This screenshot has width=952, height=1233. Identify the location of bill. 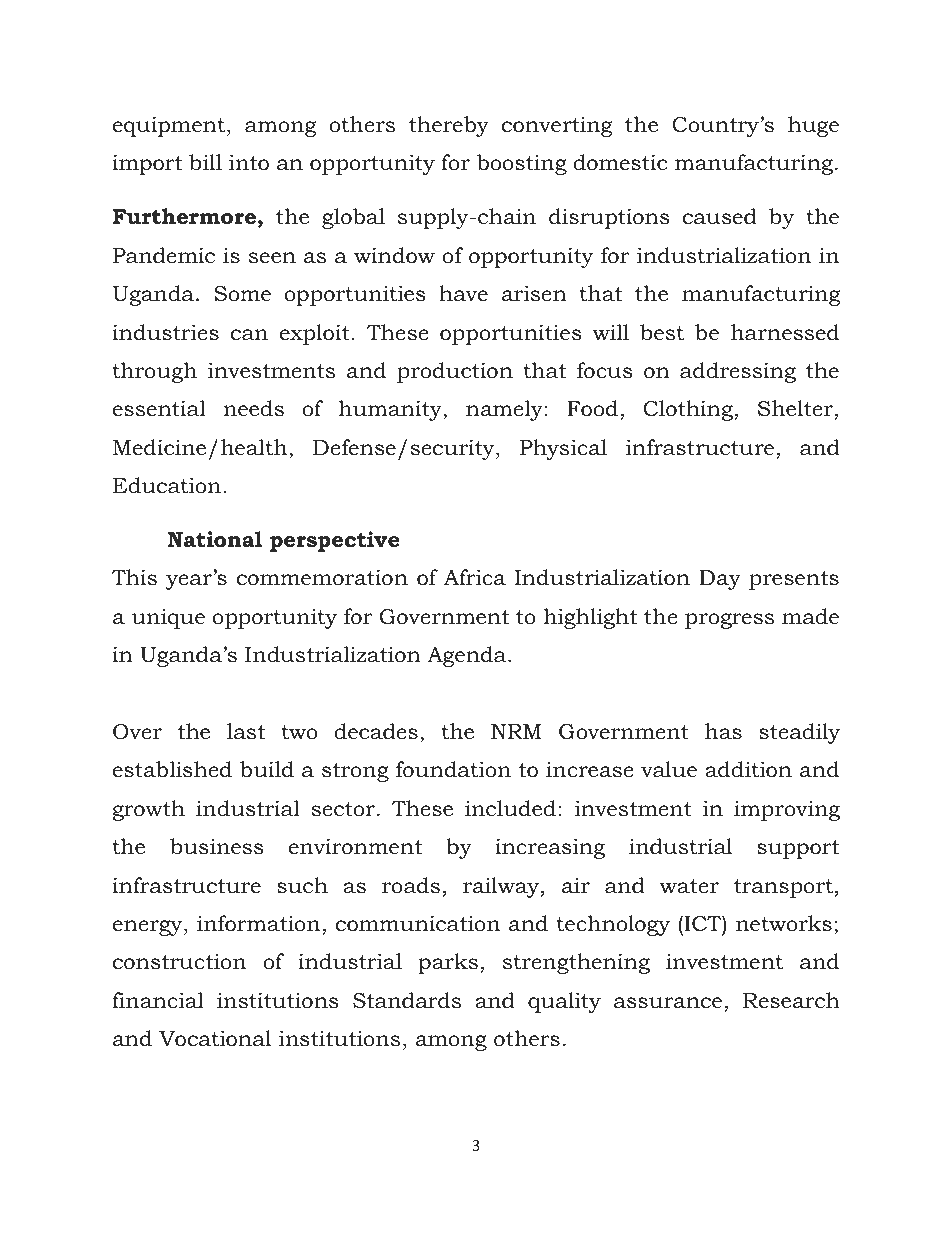
(205, 162).
